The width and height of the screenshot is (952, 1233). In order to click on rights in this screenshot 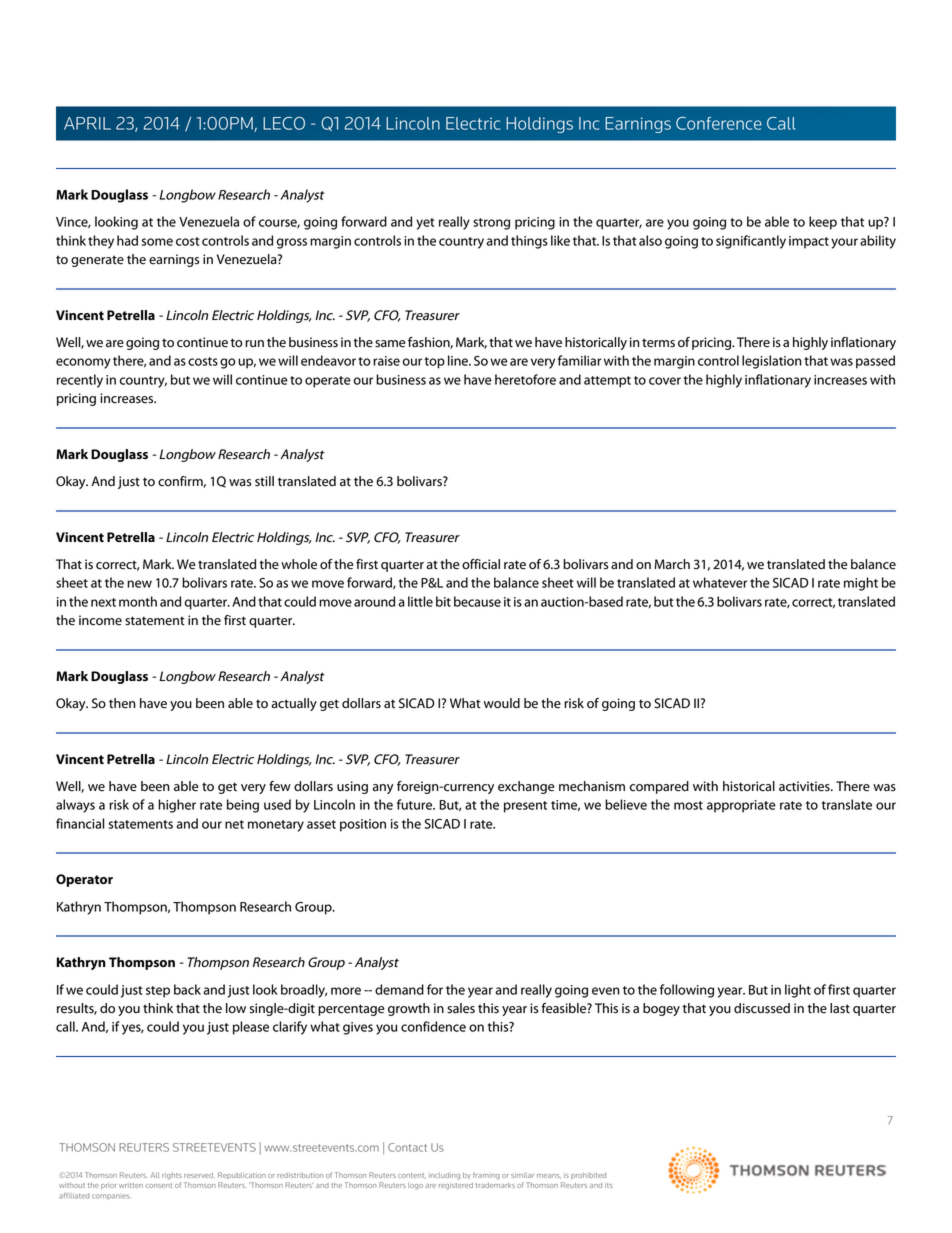, I will do `click(172, 1176)`.
